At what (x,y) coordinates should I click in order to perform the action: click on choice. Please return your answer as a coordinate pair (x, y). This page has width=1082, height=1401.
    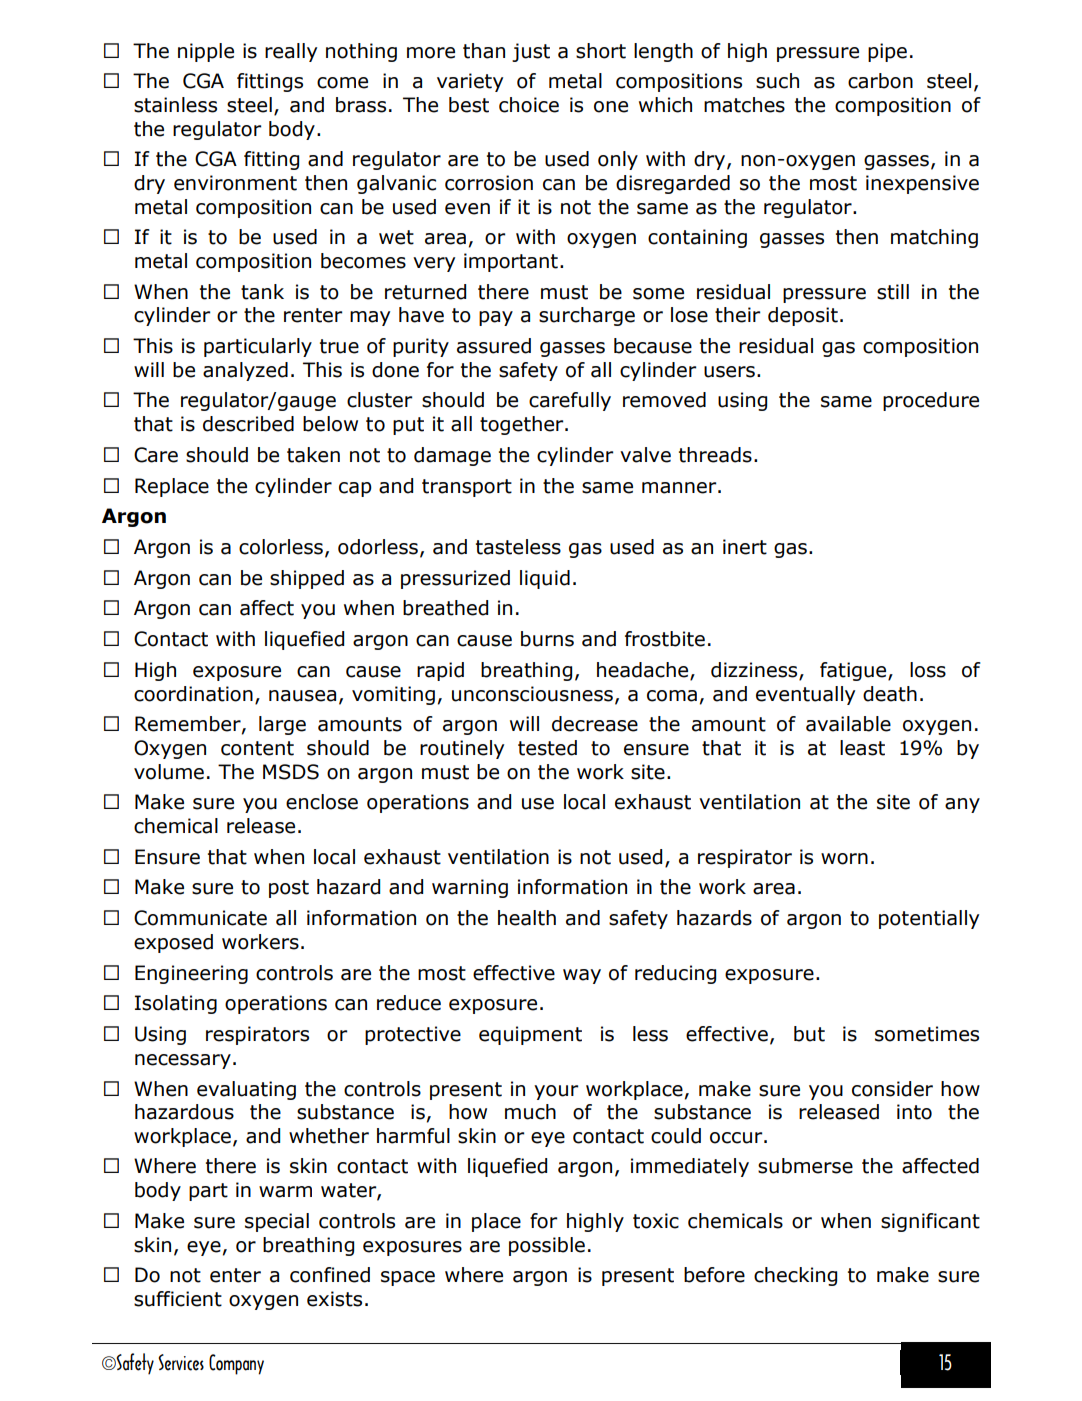
    Looking at the image, I should click on (529, 105).
